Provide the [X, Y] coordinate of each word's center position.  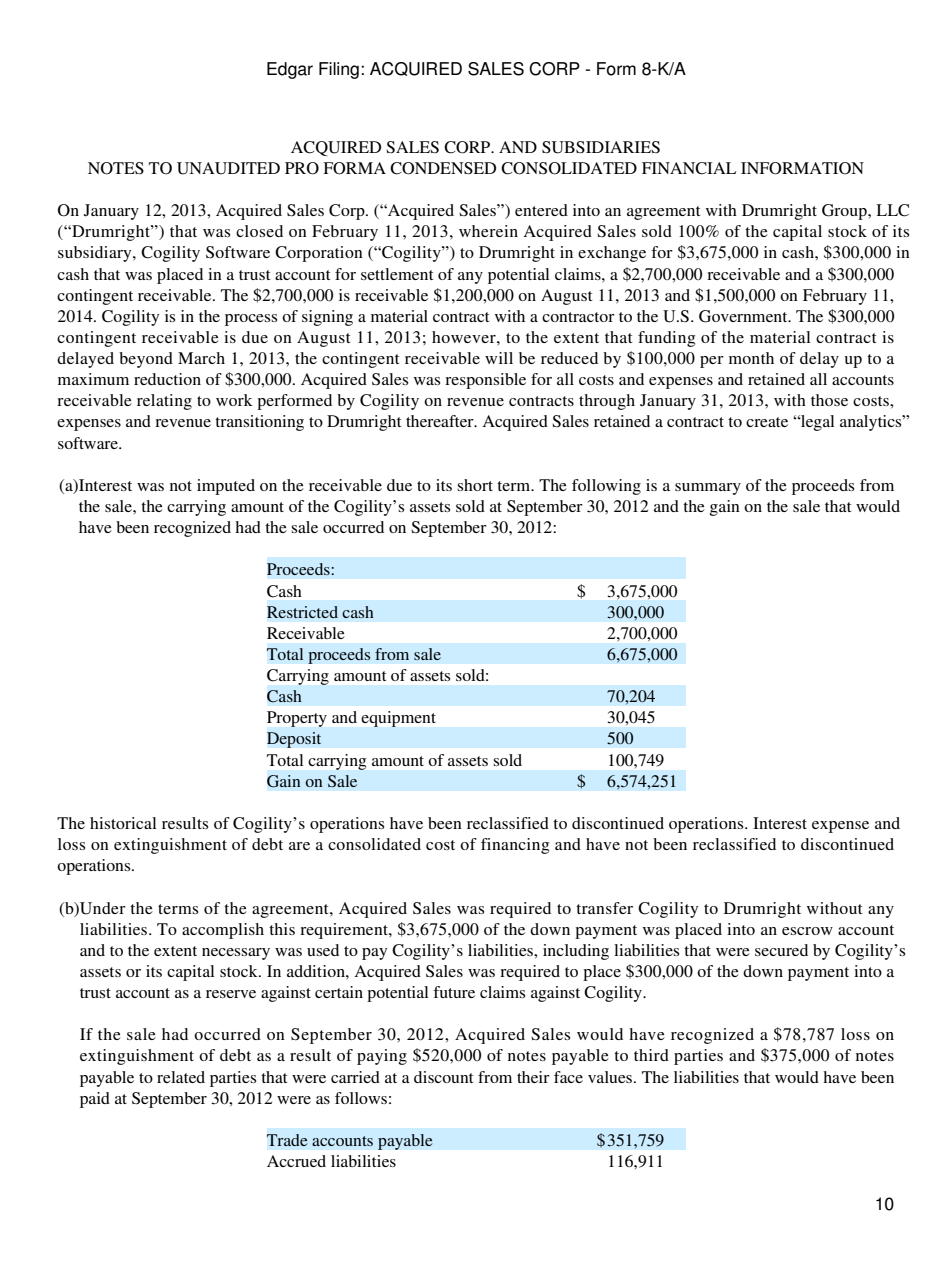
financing [515, 846]
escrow [807, 931]
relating [164, 402]
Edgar [290, 70]
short [475, 485]
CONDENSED [443, 168]
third [651, 1055]
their [533, 1077]
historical [123, 823]
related [181, 1077]
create [767, 422]
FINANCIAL [689, 168]
